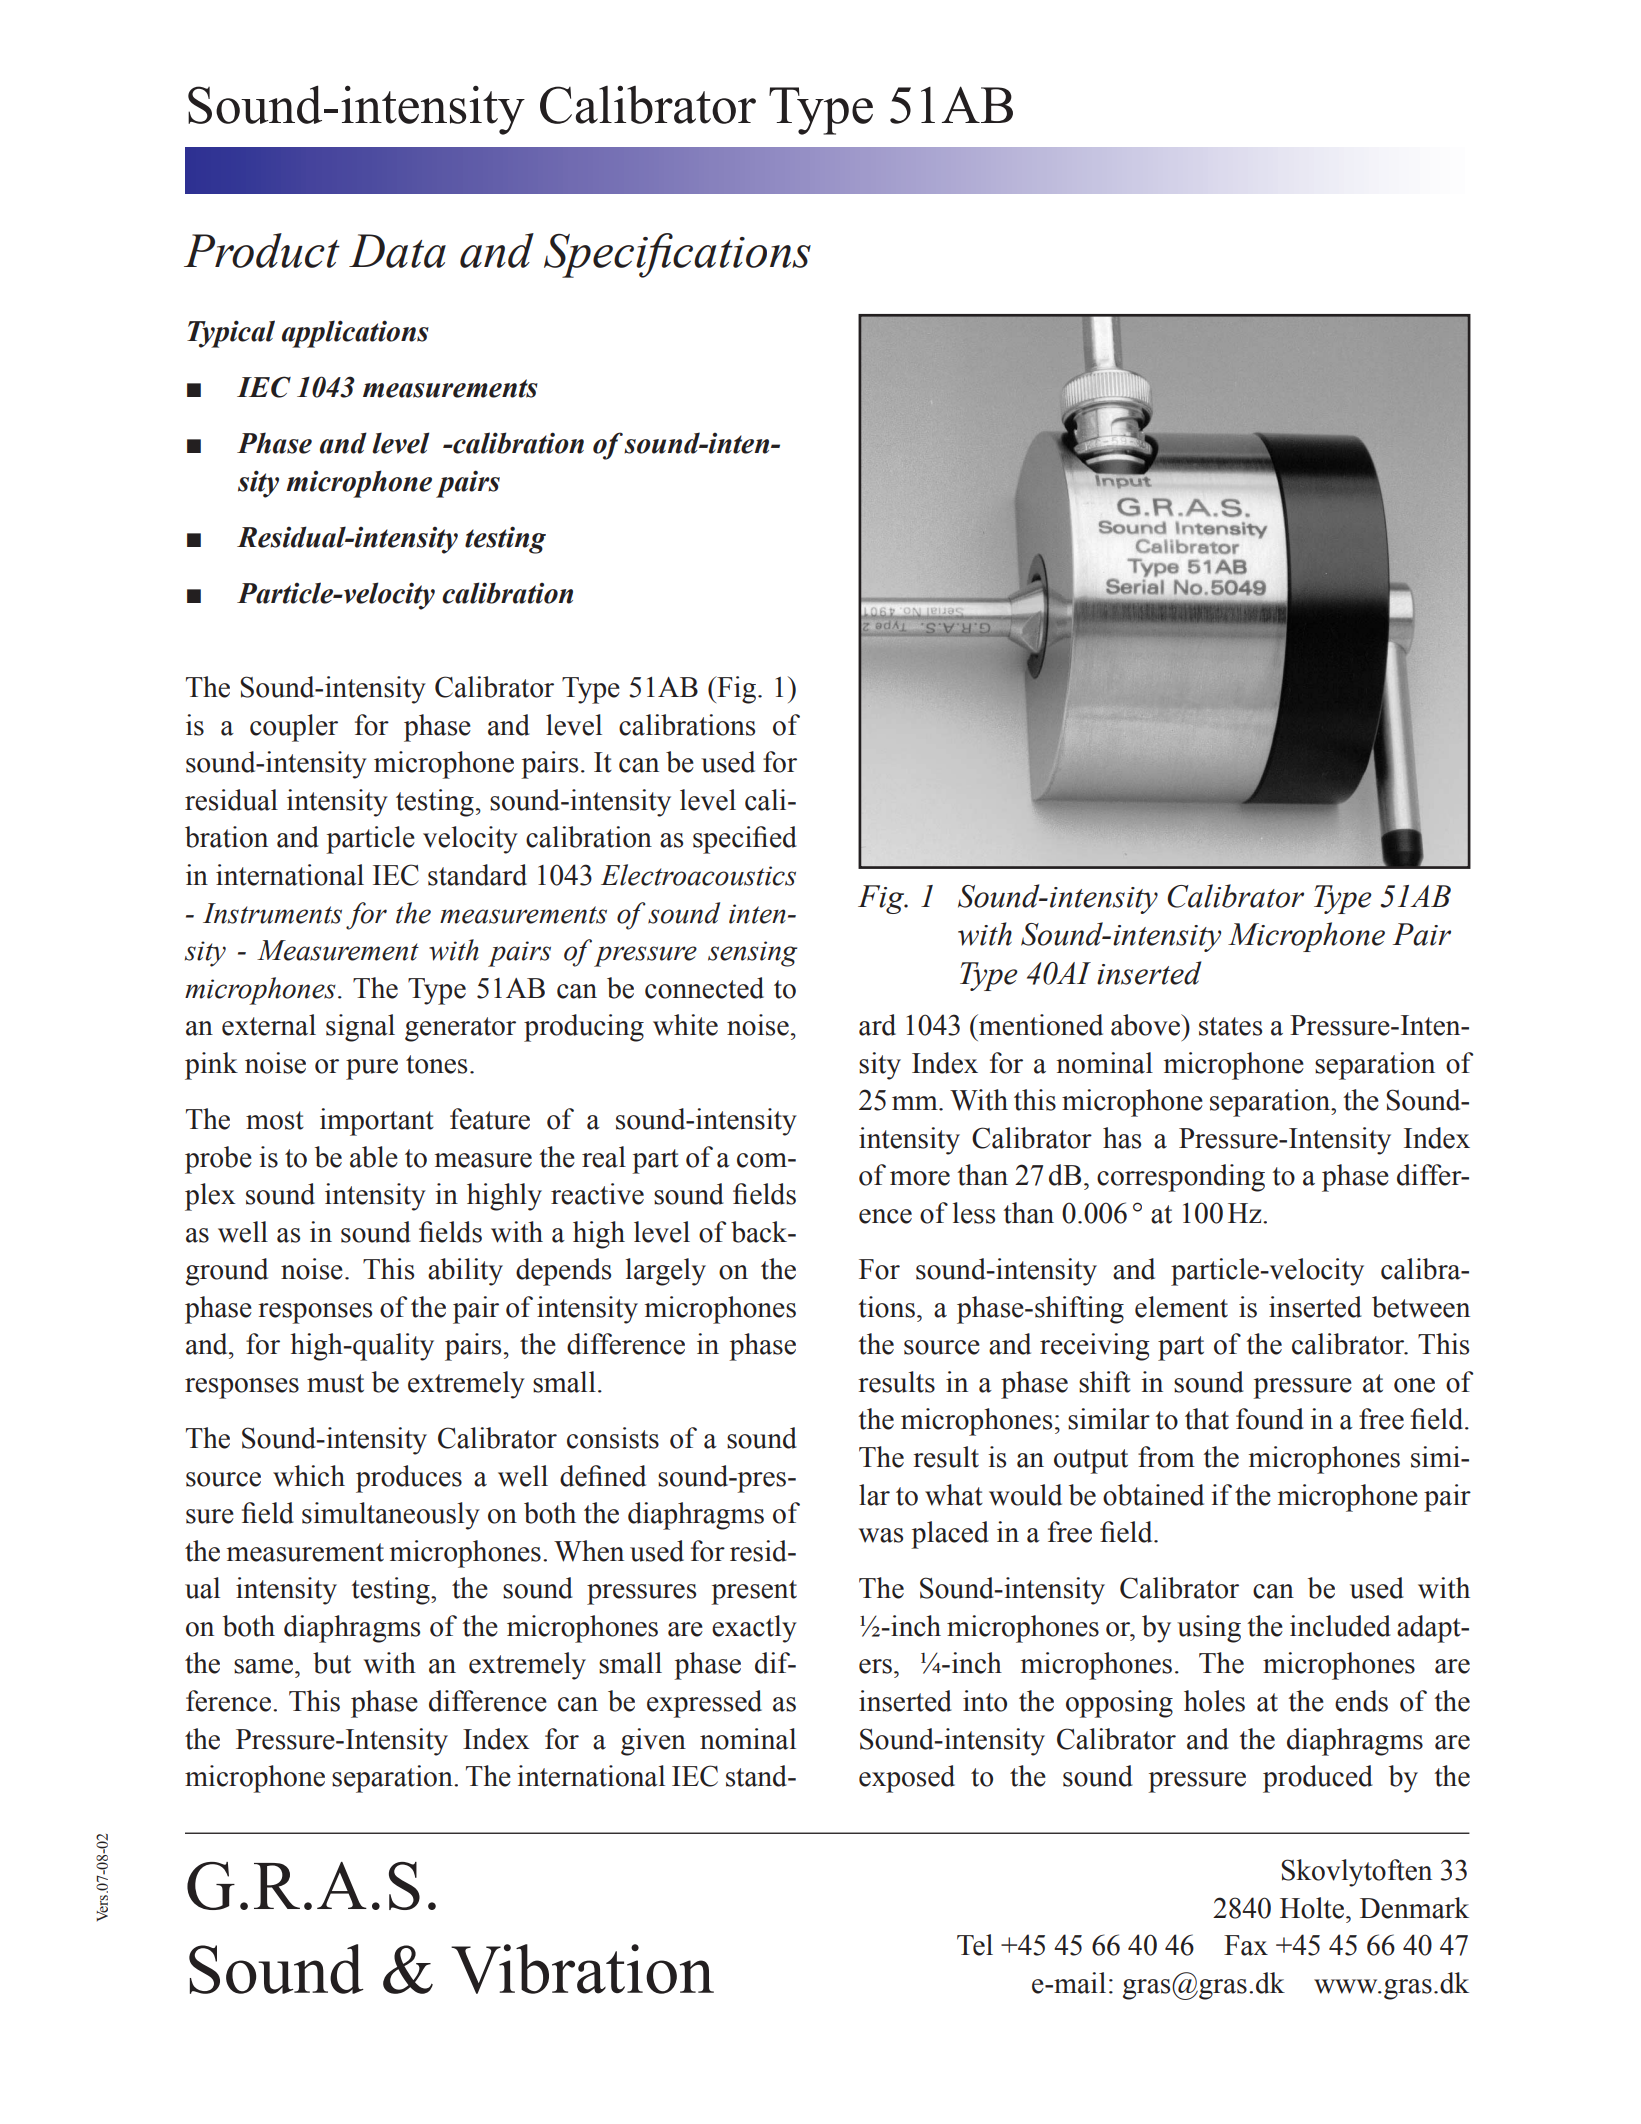 This image has height=2124, width=1641. I want to click on more, so click(920, 1178).
